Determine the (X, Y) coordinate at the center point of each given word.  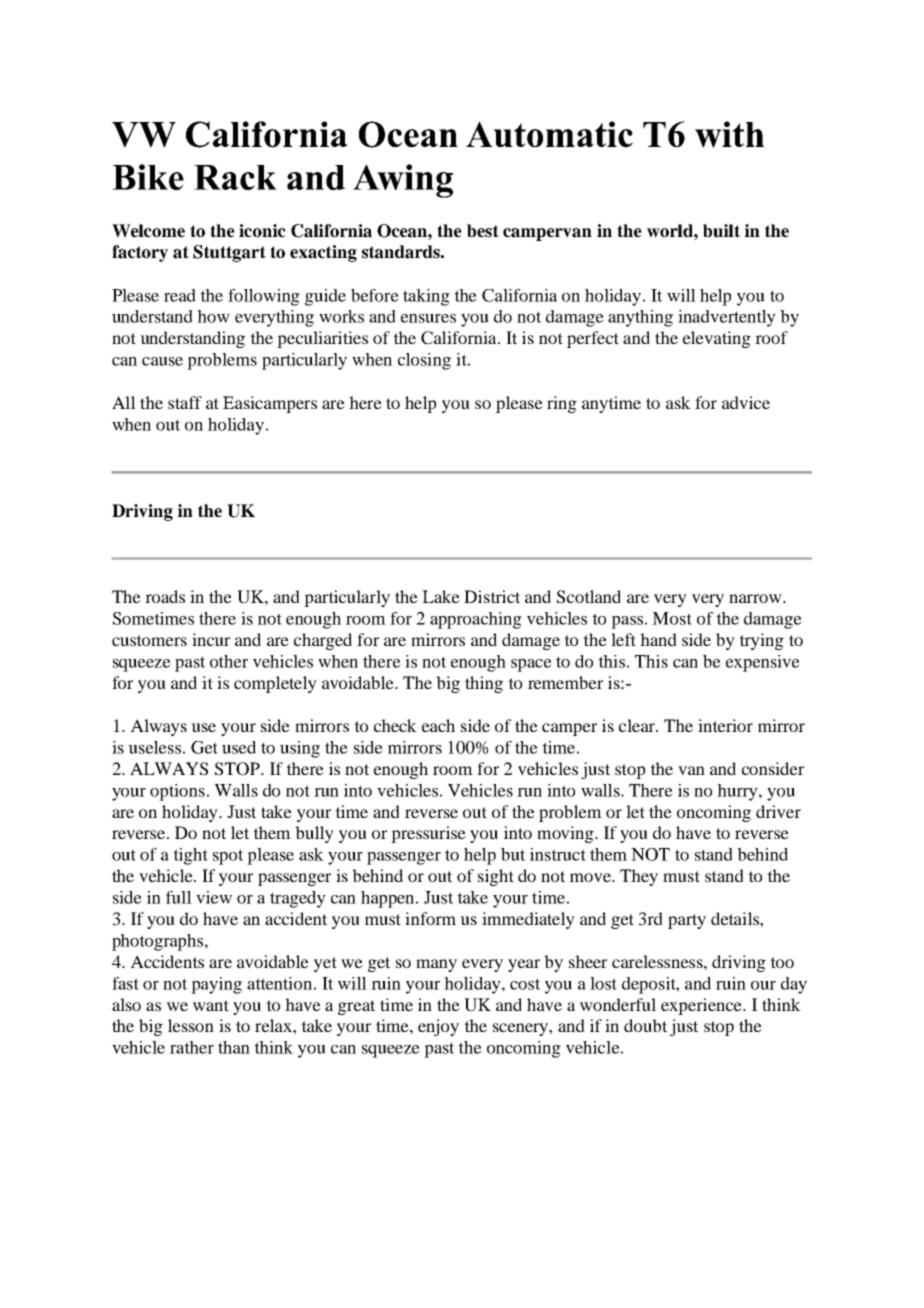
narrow (756, 598)
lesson (191, 1025)
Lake (441, 596)
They (639, 877)
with (729, 134)
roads (165, 596)
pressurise (428, 834)
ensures (428, 318)
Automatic (549, 134)
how (213, 316)
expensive (763, 663)
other (229, 661)
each (438, 725)
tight (190, 856)
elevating (717, 339)
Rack (235, 177)
